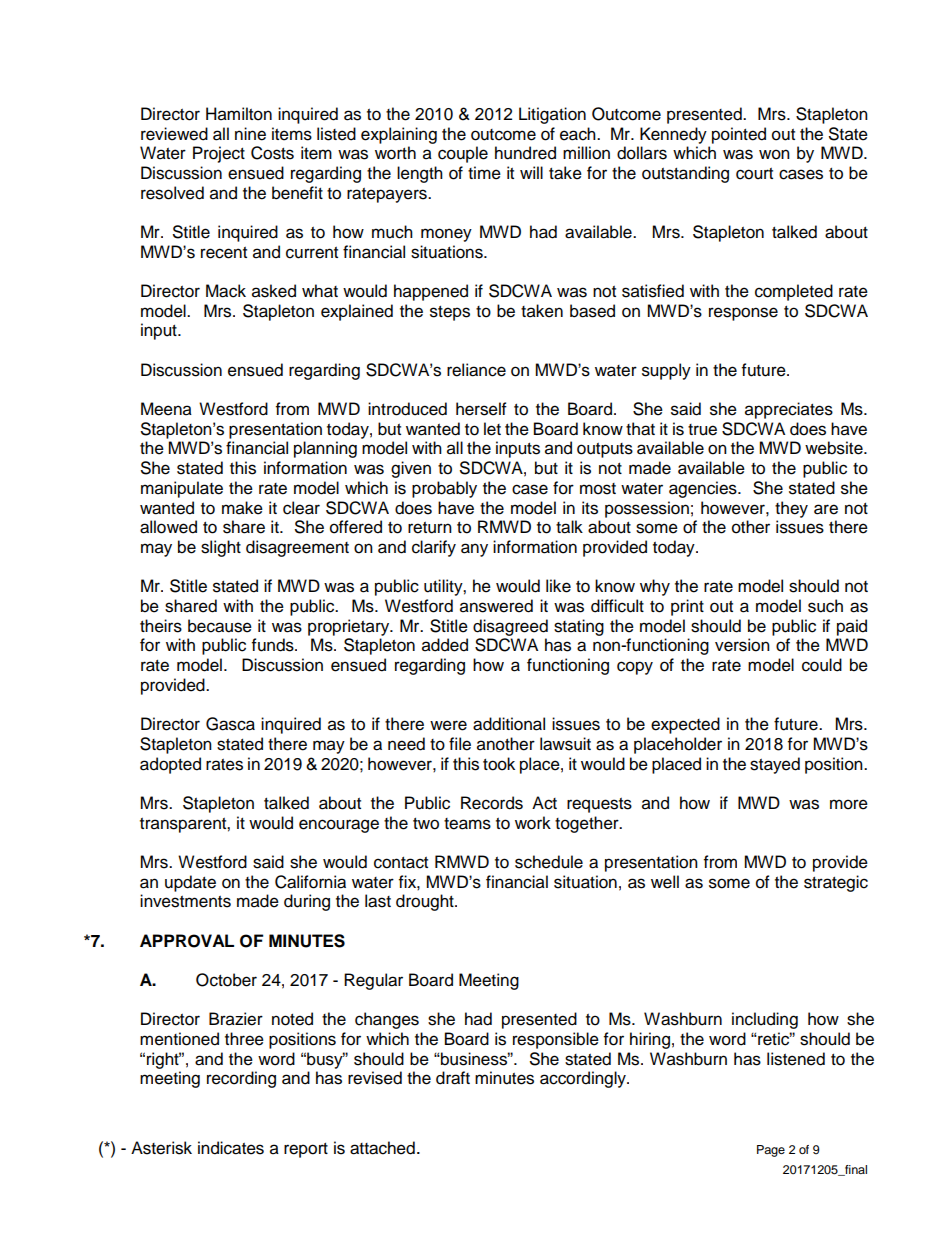  What do you see at coordinates (242, 508) in the page?
I see `make` at bounding box center [242, 508].
